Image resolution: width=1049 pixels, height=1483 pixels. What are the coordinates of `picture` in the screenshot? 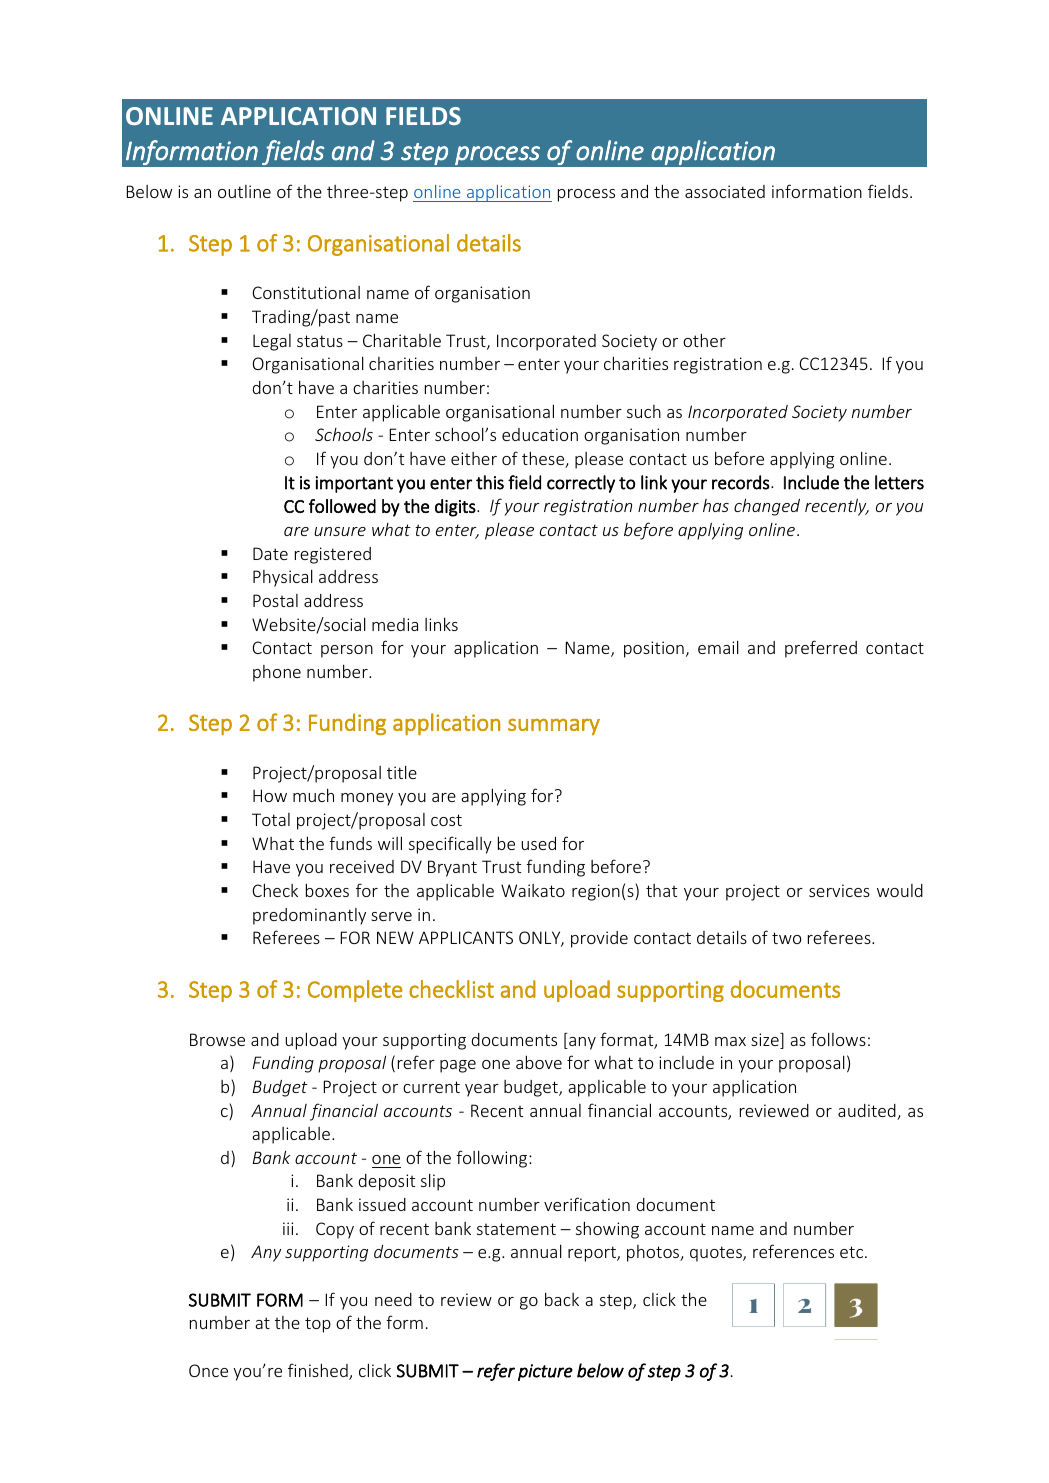 It's located at (545, 1372).
